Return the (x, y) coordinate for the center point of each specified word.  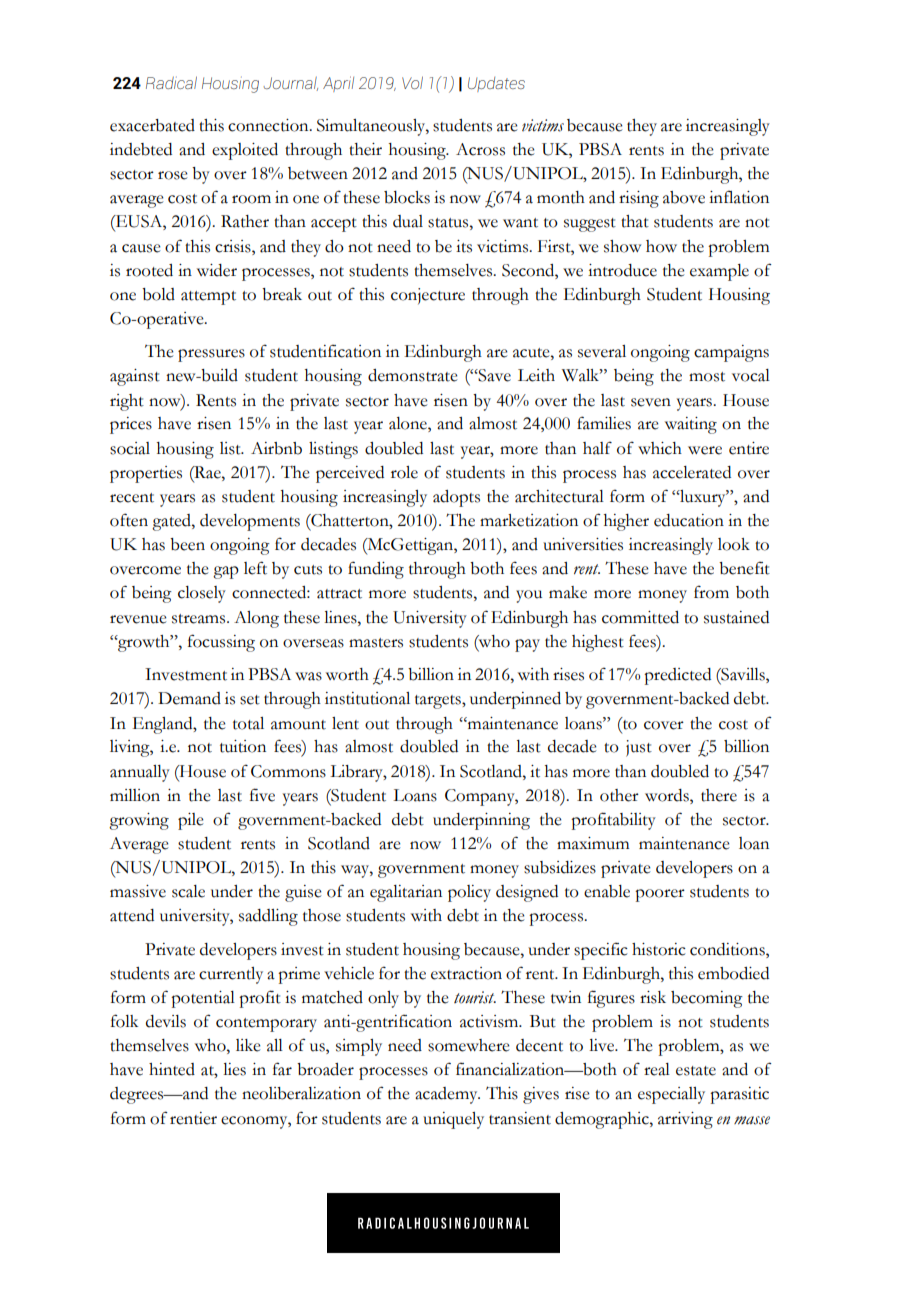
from (711, 592)
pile (191, 821)
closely (202, 594)
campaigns (731, 353)
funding (376, 570)
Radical (171, 82)
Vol (412, 82)
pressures (211, 355)
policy (469, 893)
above (684, 197)
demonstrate (413, 375)
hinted (172, 1069)
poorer (660, 895)
